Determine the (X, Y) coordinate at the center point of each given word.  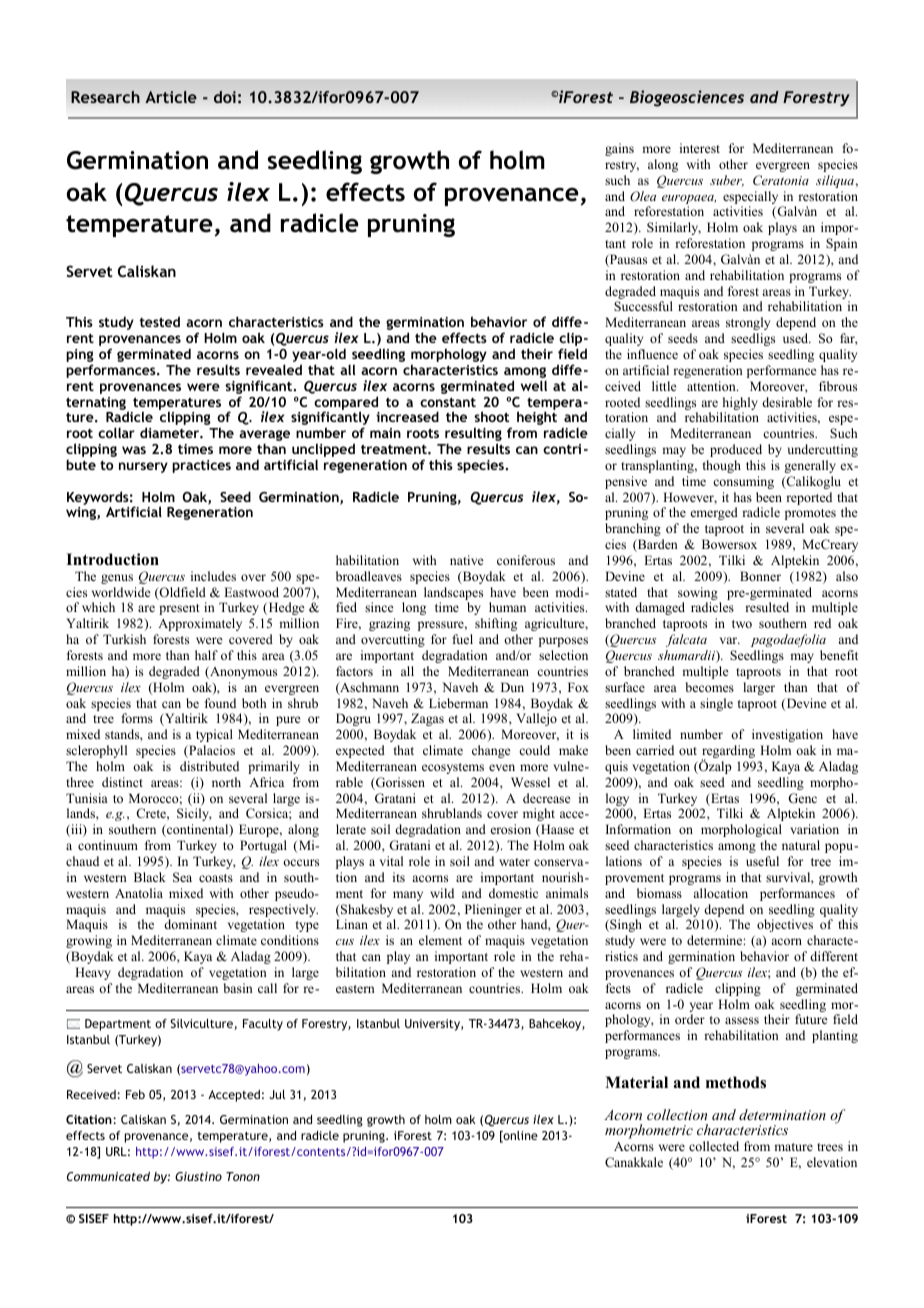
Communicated (108, 1176)
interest (700, 148)
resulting (473, 435)
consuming (743, 482)
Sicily (194, 814)
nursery (143, 467)
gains (619, 149)
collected (714, 1146)
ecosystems (453, 768)
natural (801, 845)
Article (171, 97)
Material (636, 1082)
